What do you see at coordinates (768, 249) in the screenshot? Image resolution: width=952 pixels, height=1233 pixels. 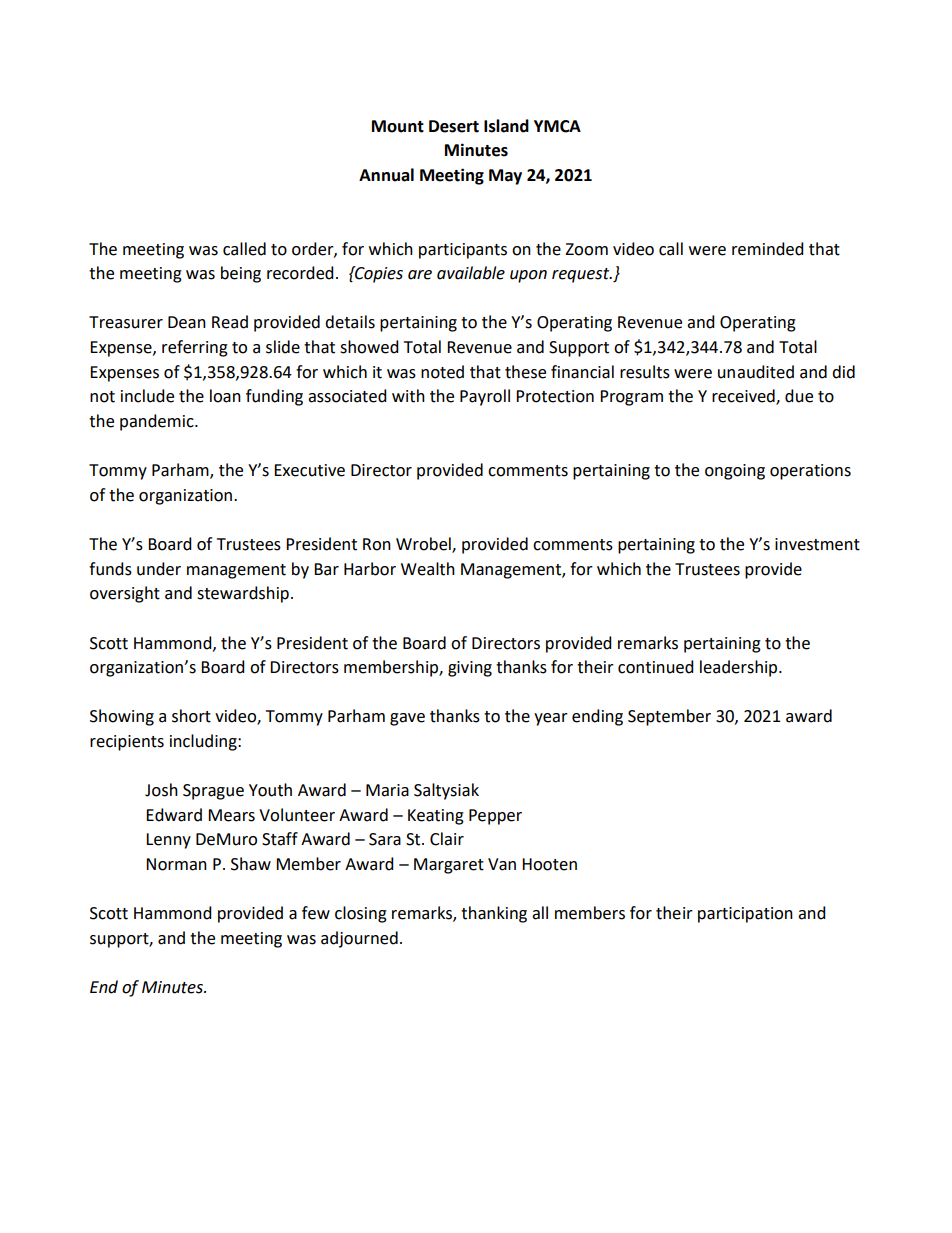 I see `reminded` at bounding box center [768, 249].
